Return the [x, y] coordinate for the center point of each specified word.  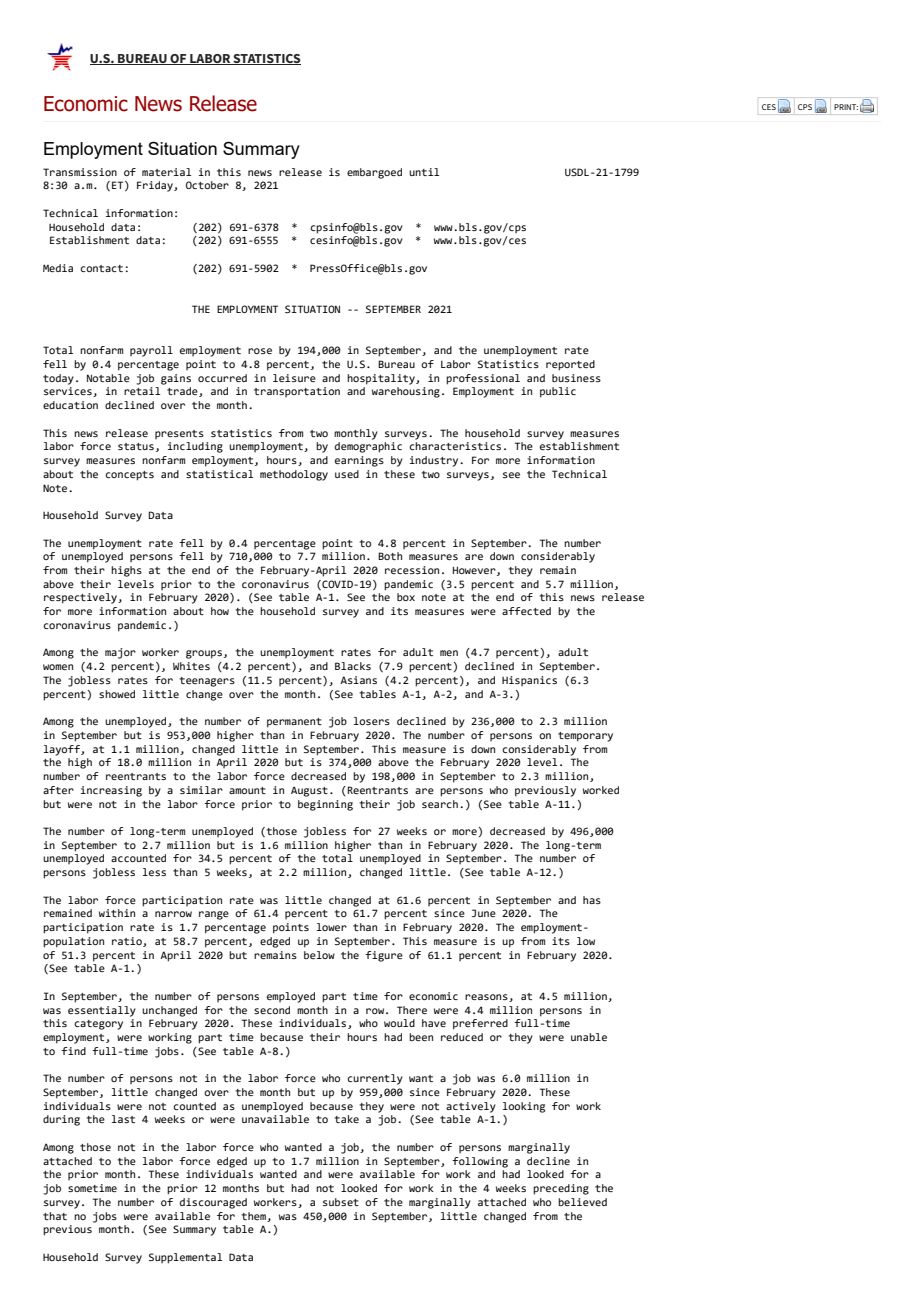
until [424, 172]
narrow [173, 914]
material [166, 172]
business [576, 378]
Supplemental [185, 1258]
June [484, 913]
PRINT [846, 107]
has [592, 900]
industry [435, 461]
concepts [129, 476]
